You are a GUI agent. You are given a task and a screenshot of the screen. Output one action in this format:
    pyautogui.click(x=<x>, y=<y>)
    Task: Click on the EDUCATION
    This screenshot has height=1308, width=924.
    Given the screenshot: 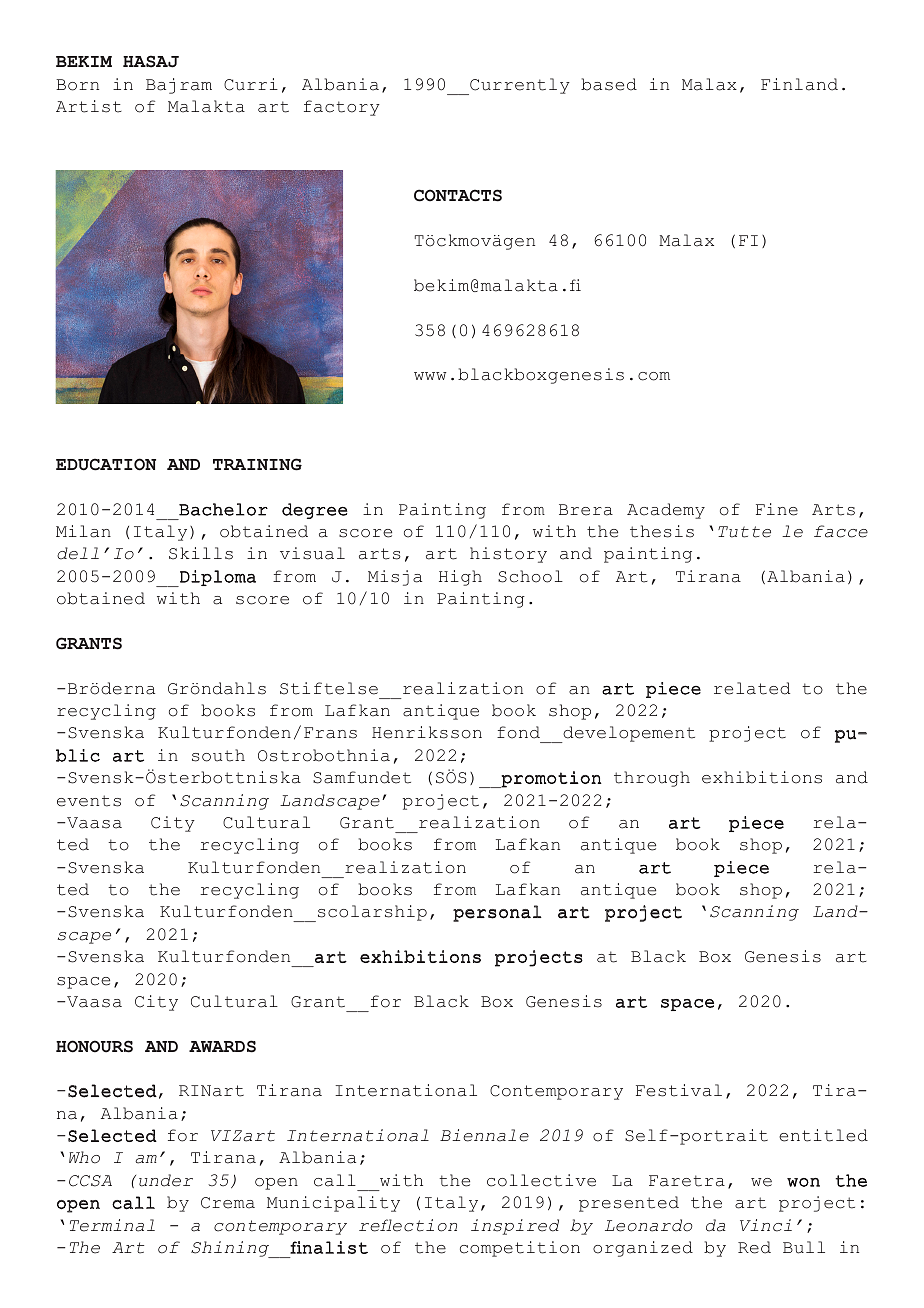 What is the action you would take?
    pyautogui.click(x=106, y=464)
